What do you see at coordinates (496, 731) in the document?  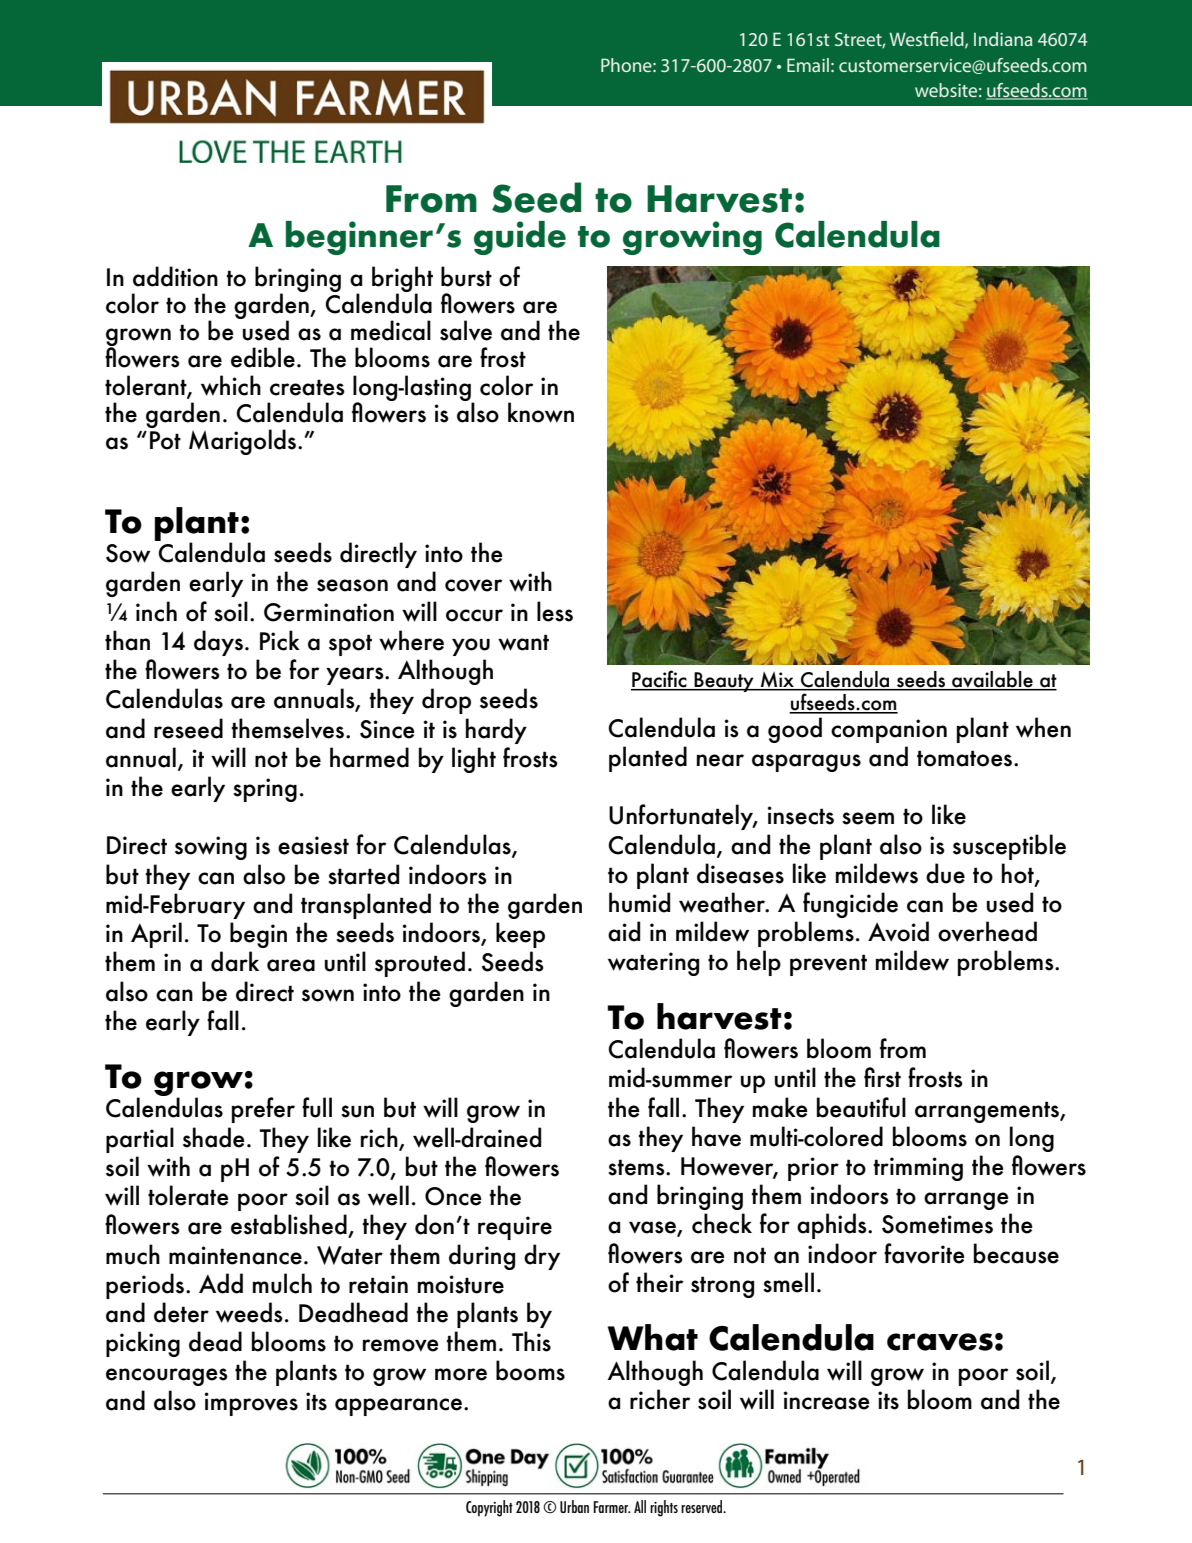 I see `hardy` at bounding box center [496, 731].
